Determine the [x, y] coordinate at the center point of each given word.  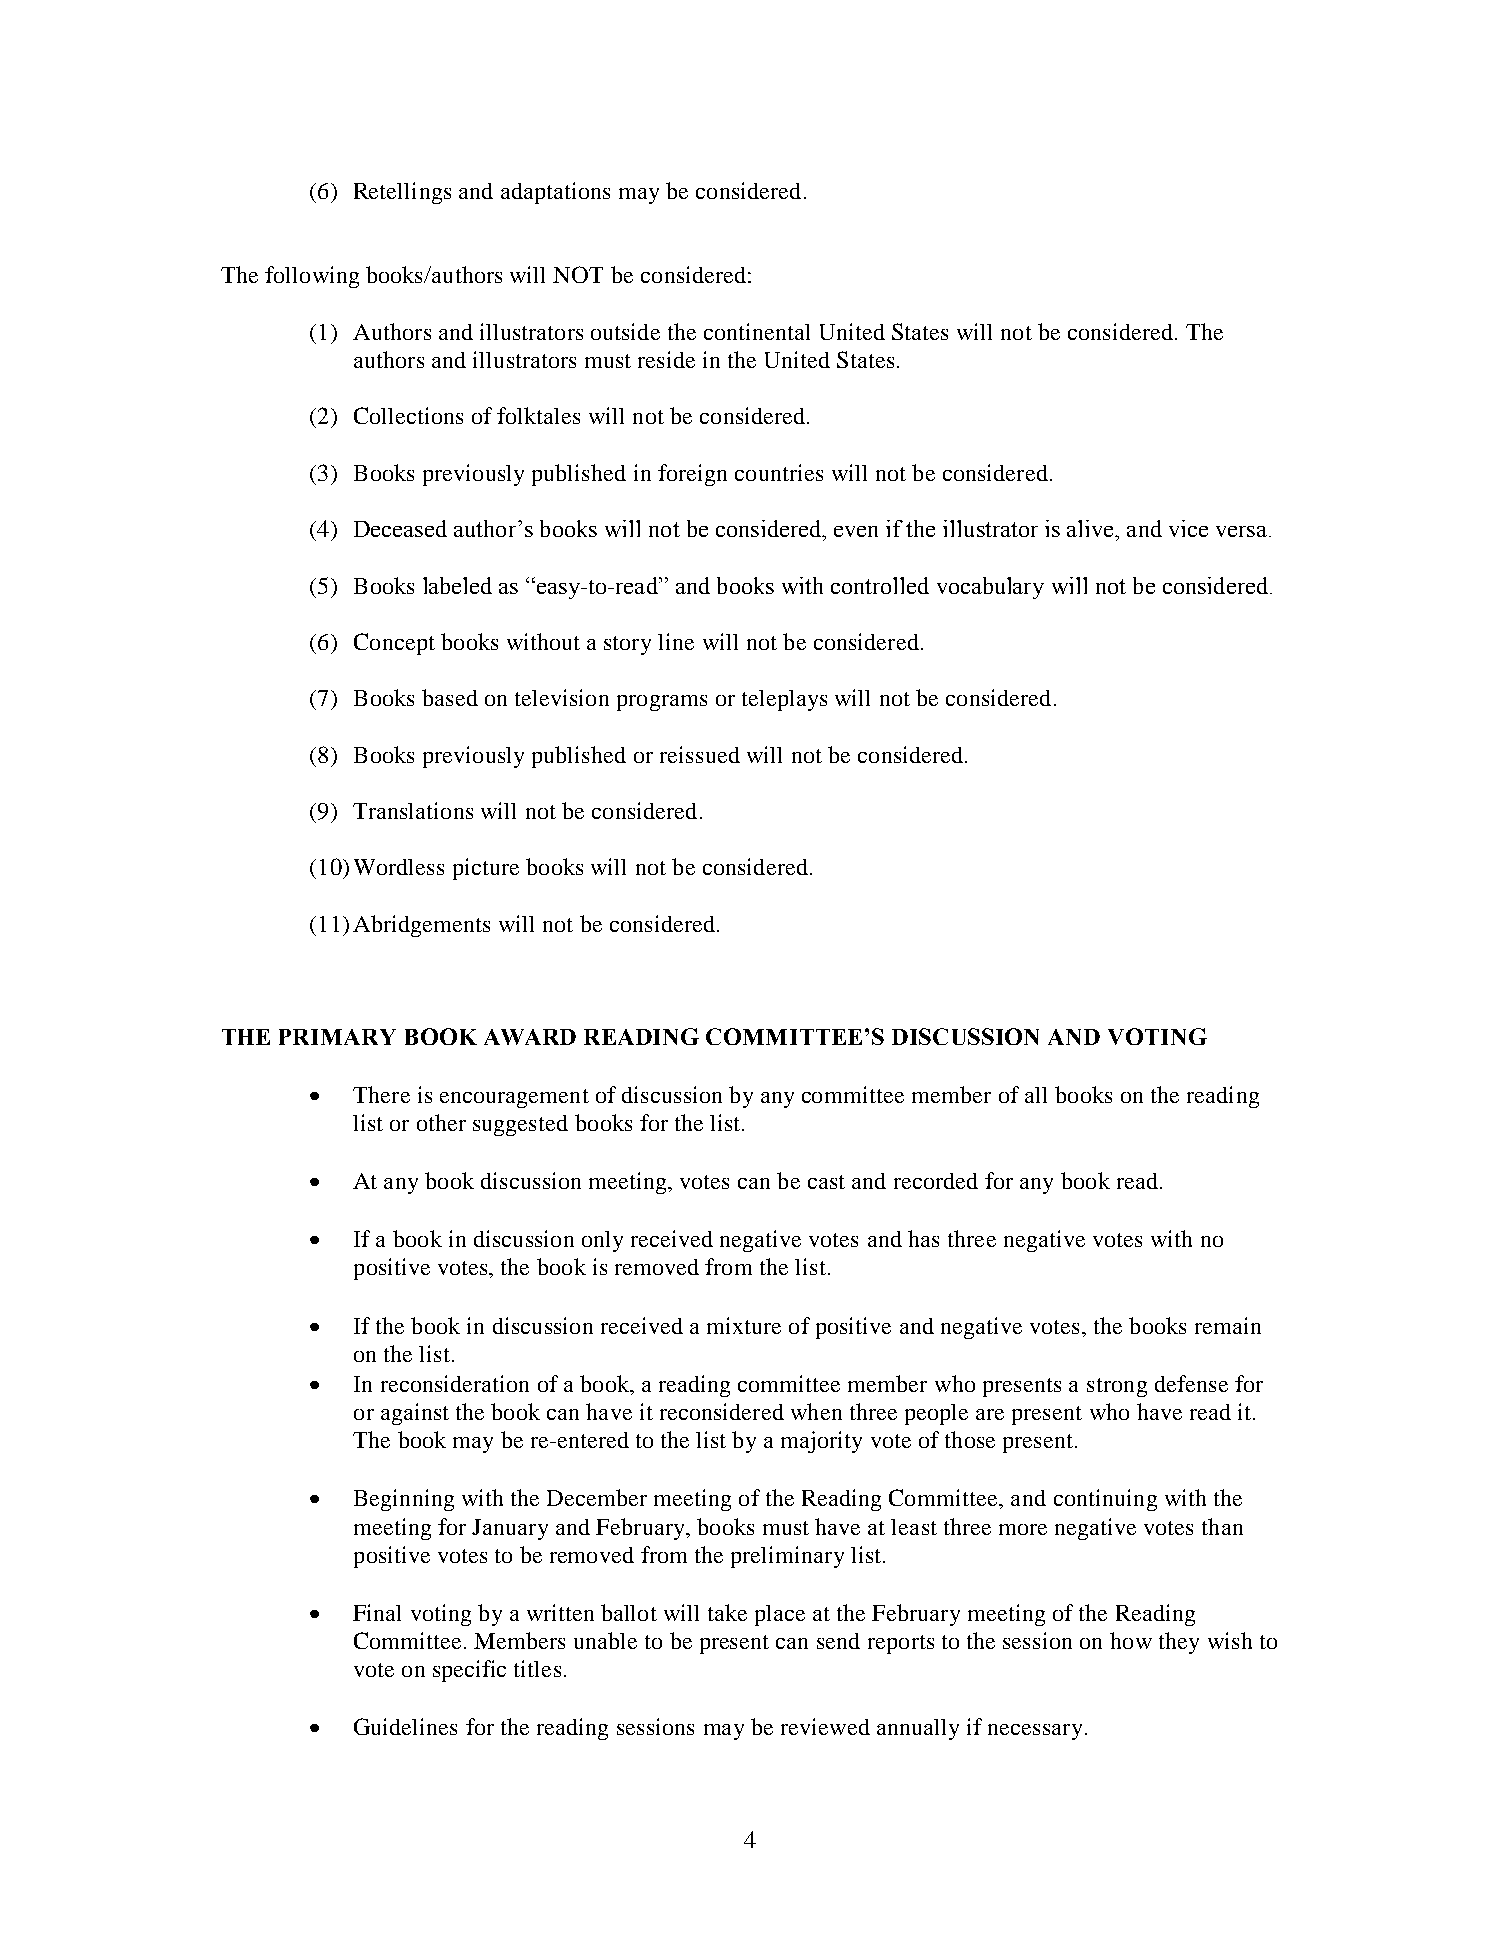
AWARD [530, 1037]
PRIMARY [337, 1037]
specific [469, 1671]
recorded [936, 1181]
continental [757, 331]
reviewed [825, 1726]
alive [1091, 528]
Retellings [402, 193]
